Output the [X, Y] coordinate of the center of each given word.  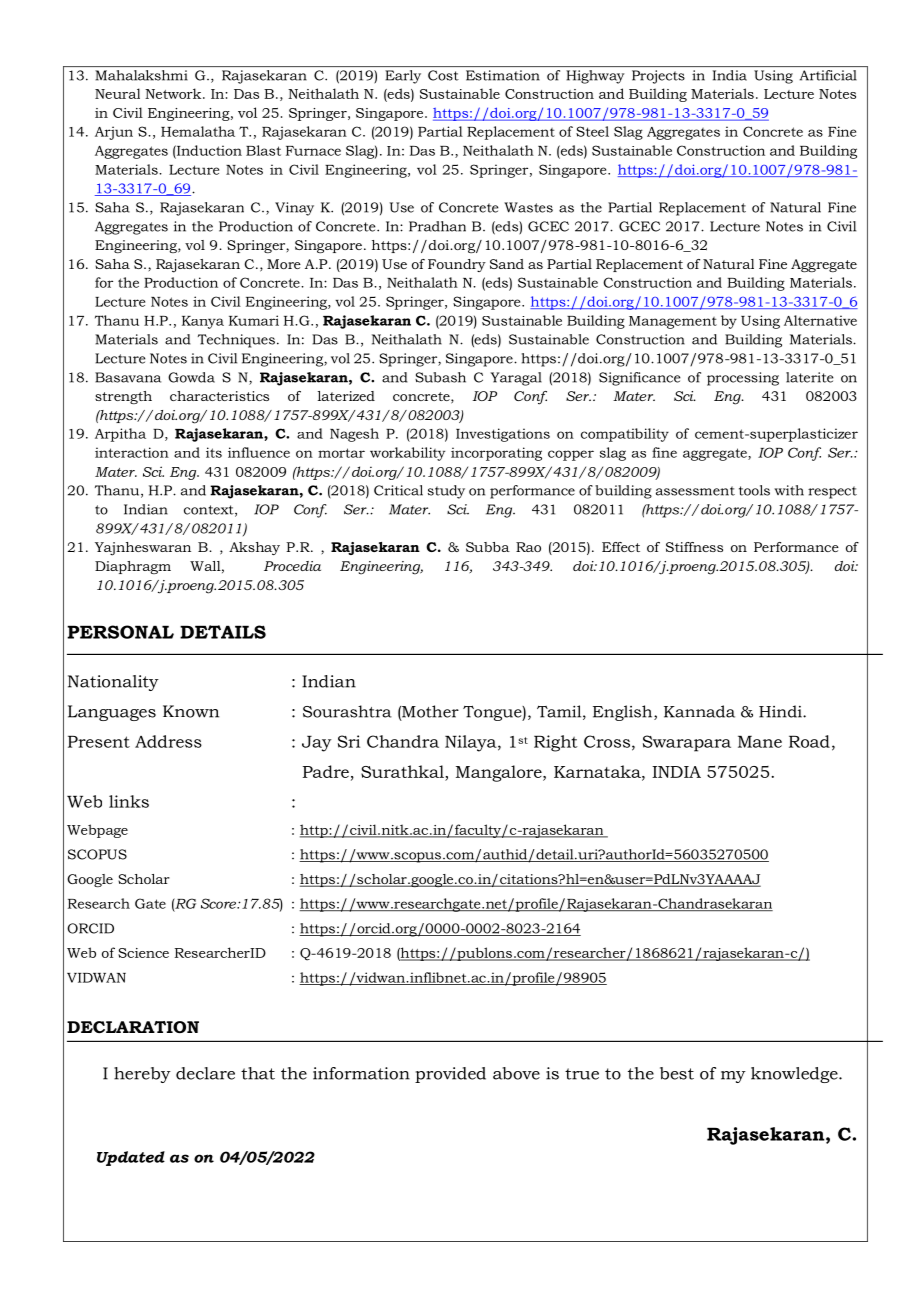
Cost [443, 75]
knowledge [795, 1075]
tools [754, 490]
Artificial [828, 75]
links [129, 801]
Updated [131, 1158]
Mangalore [500, 773]
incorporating [496, 454]
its [214, 452]
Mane [760, 742]
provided [450, 1075]
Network [174, 93]
